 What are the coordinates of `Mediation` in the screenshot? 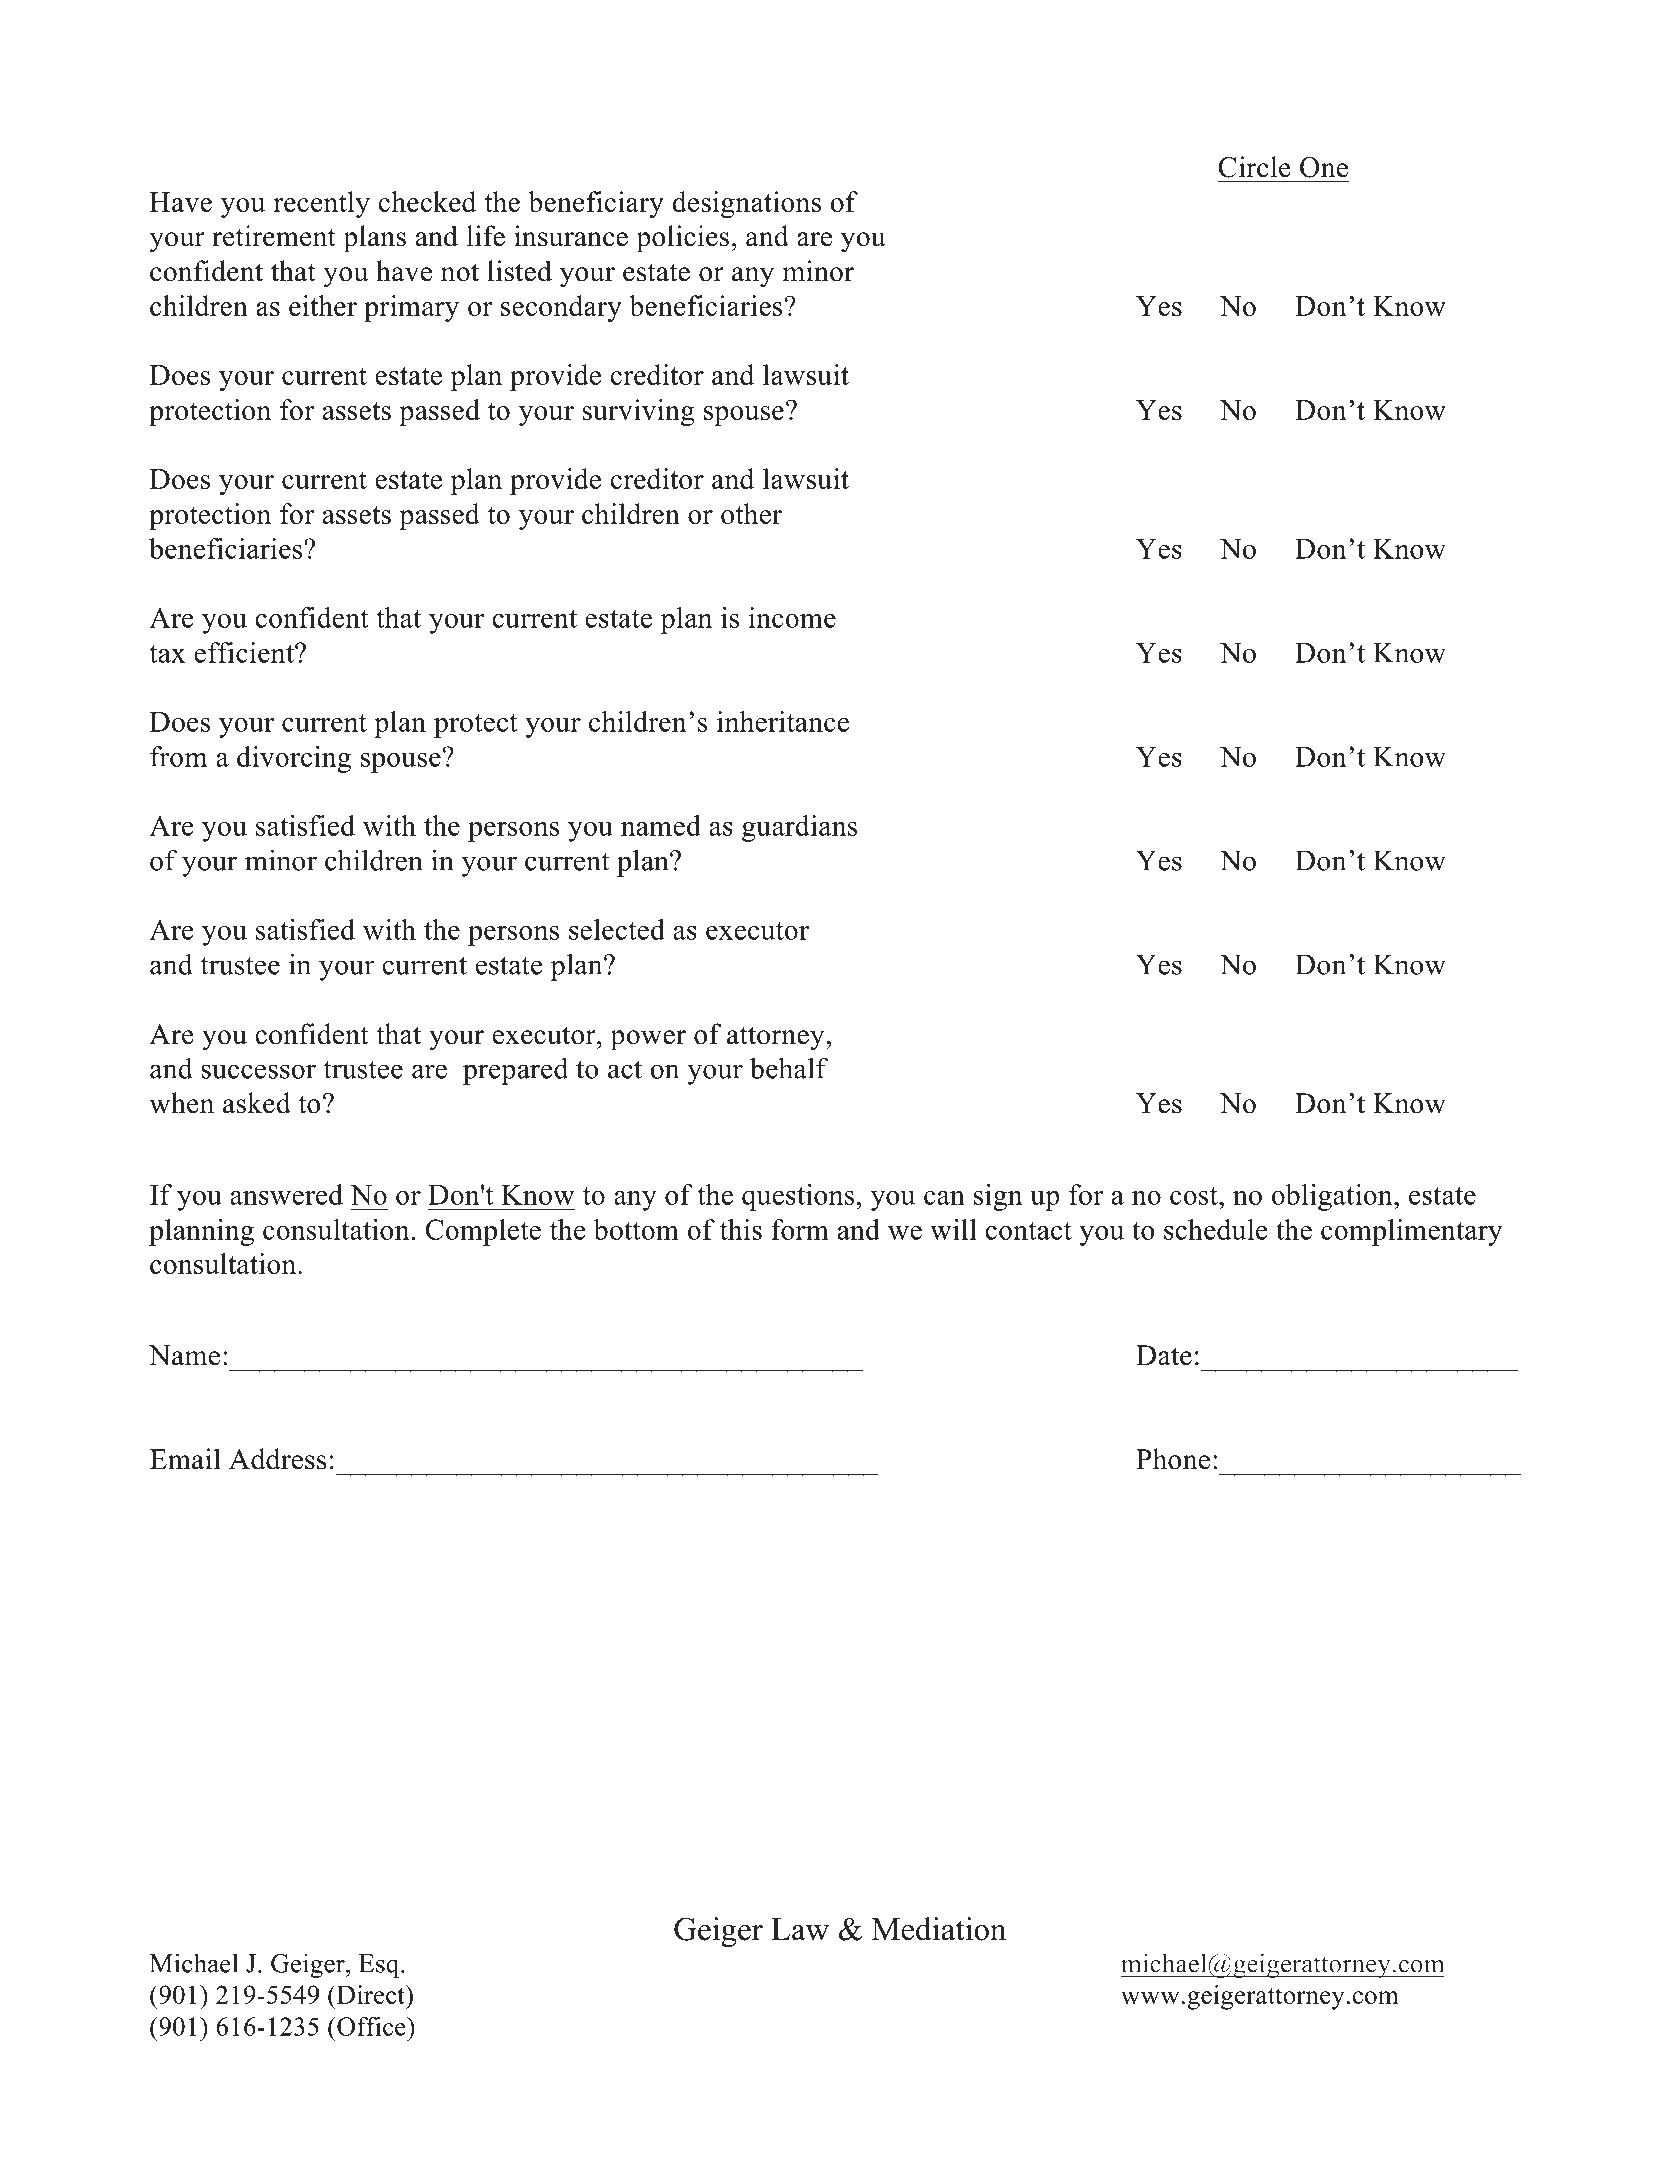 It's located at (939, 1929).
